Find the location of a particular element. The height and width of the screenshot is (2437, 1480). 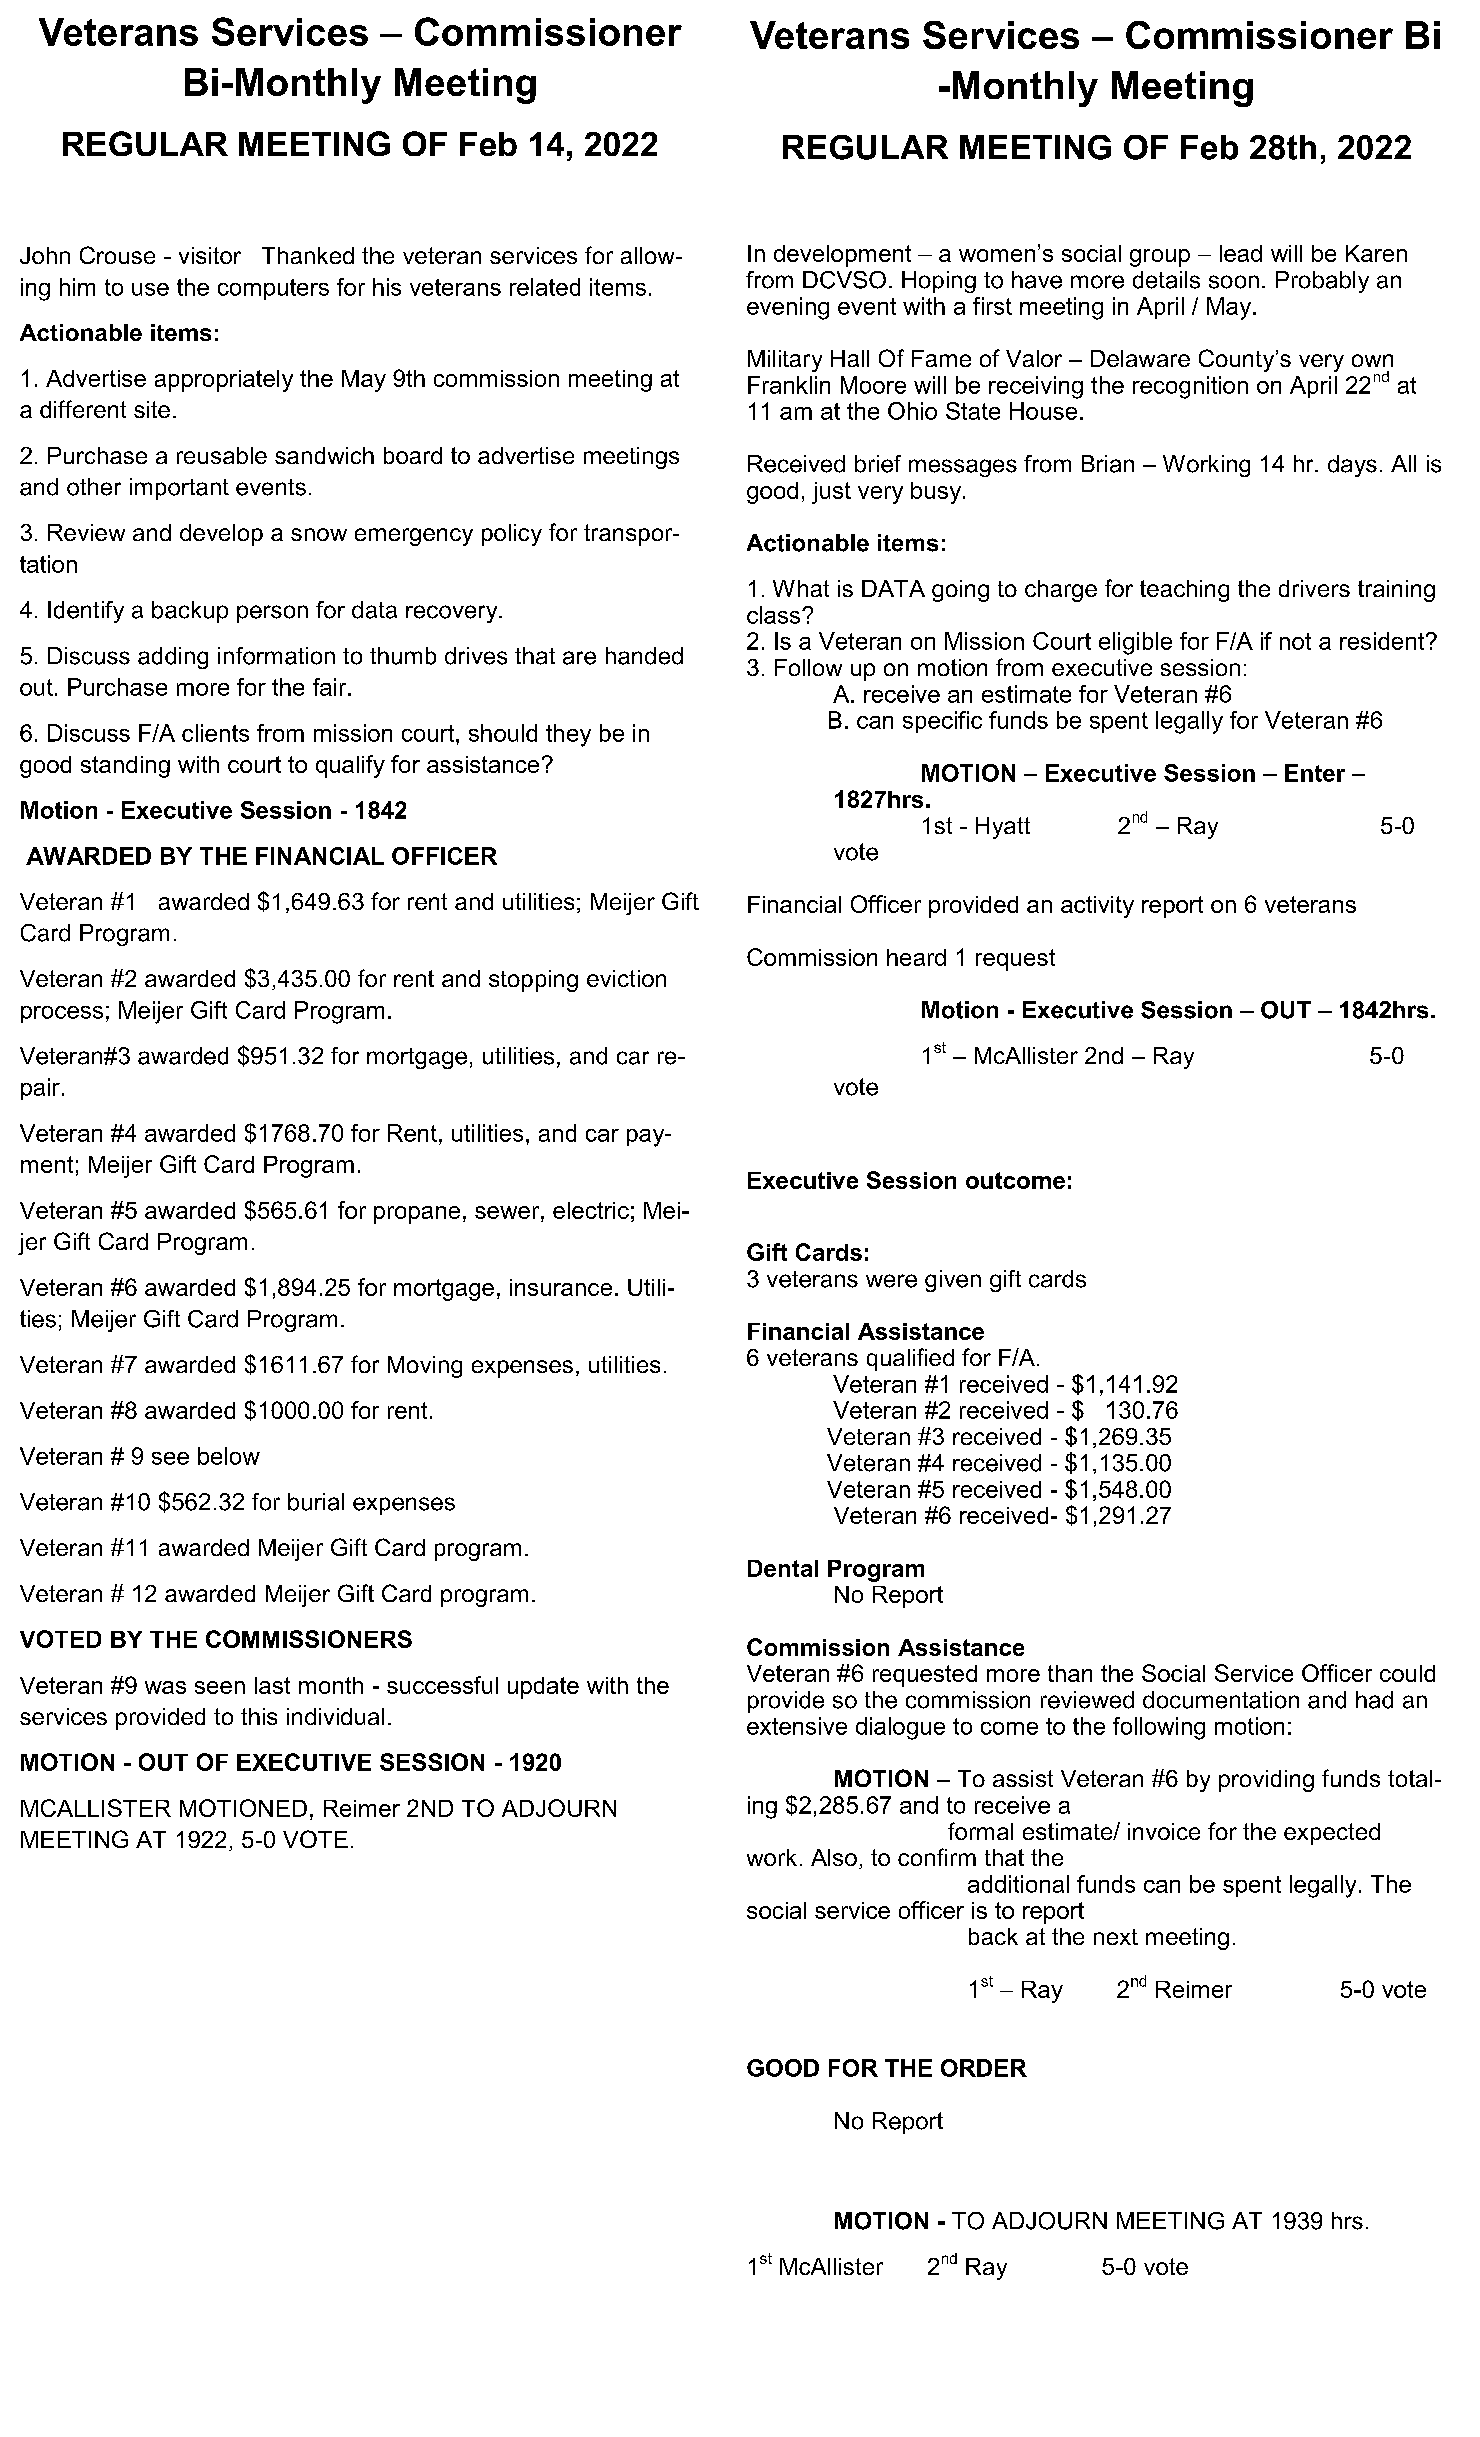

handed is located at coordinates (644, 656).
